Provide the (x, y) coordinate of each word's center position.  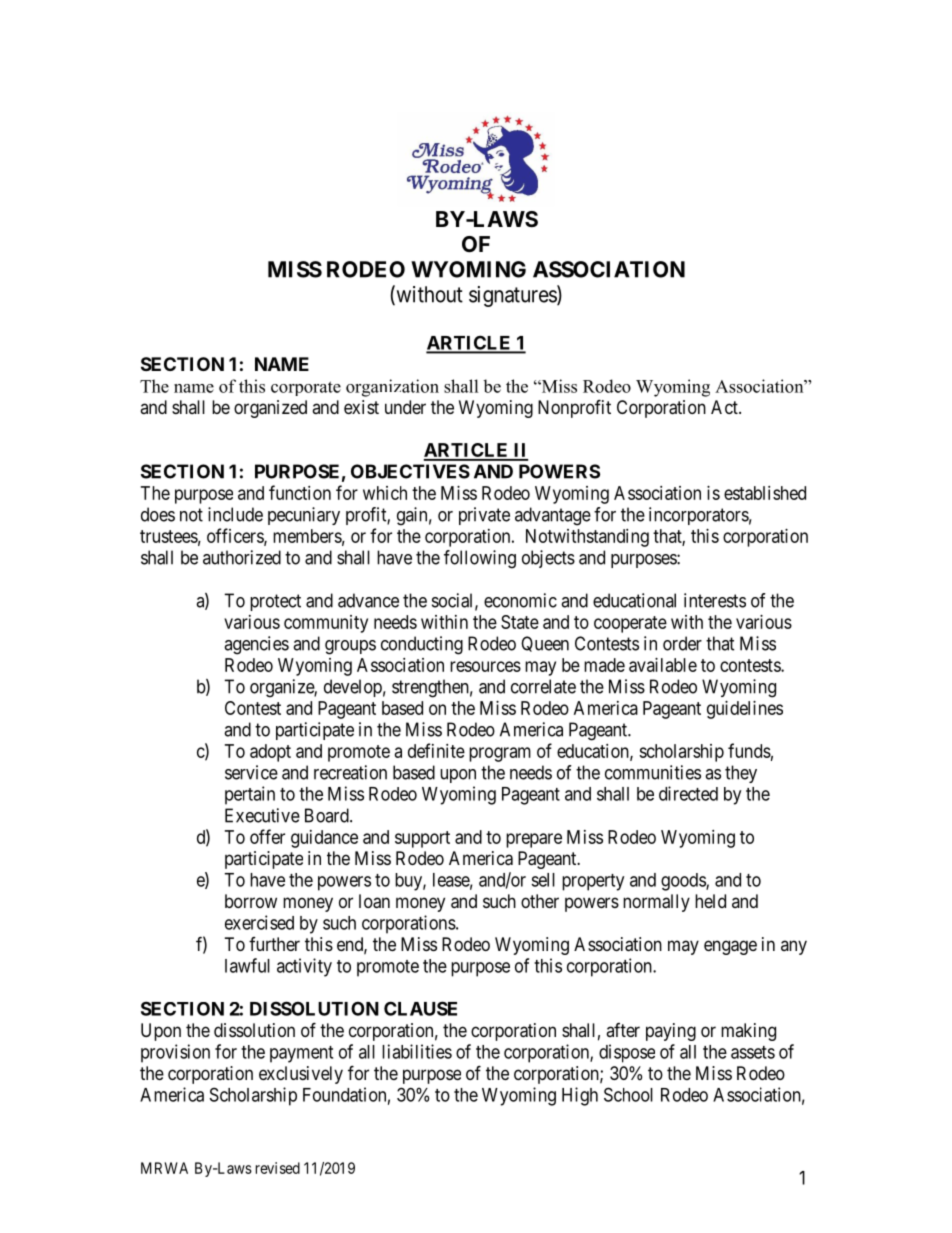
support (422, 839)
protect (275, 602)
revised (278, 1168)
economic (520, 600)
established (765, 493)
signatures (513, 296)
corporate (306, 388)
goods (684, 882)
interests (715, 600)
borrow (251, 901)
